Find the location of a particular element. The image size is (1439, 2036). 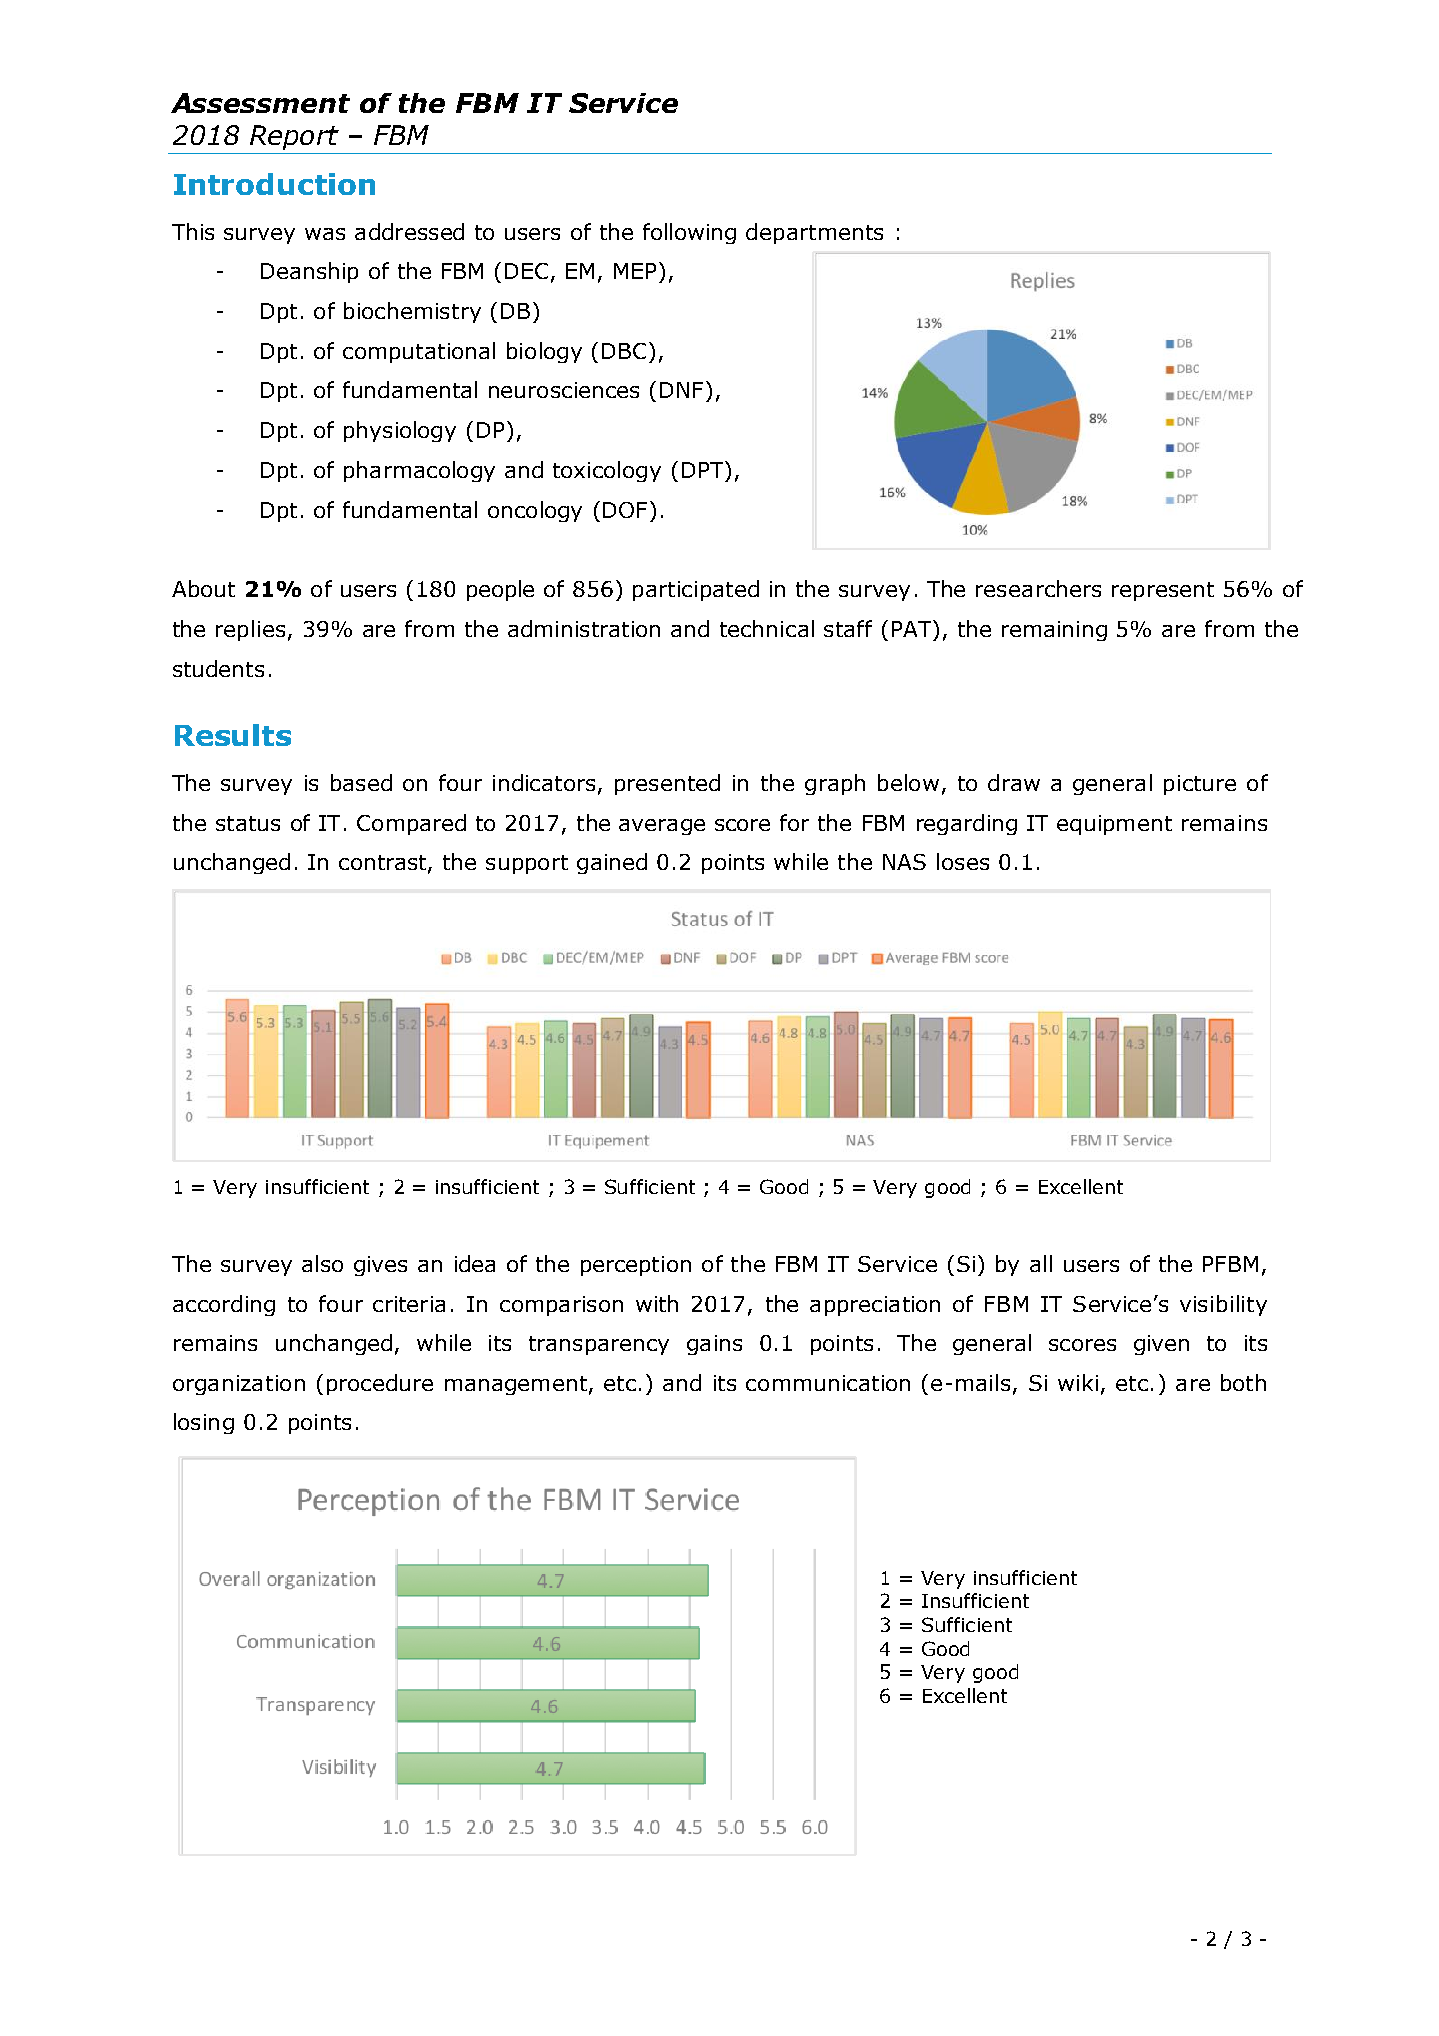

Report is located at coordinates (294, 137).
